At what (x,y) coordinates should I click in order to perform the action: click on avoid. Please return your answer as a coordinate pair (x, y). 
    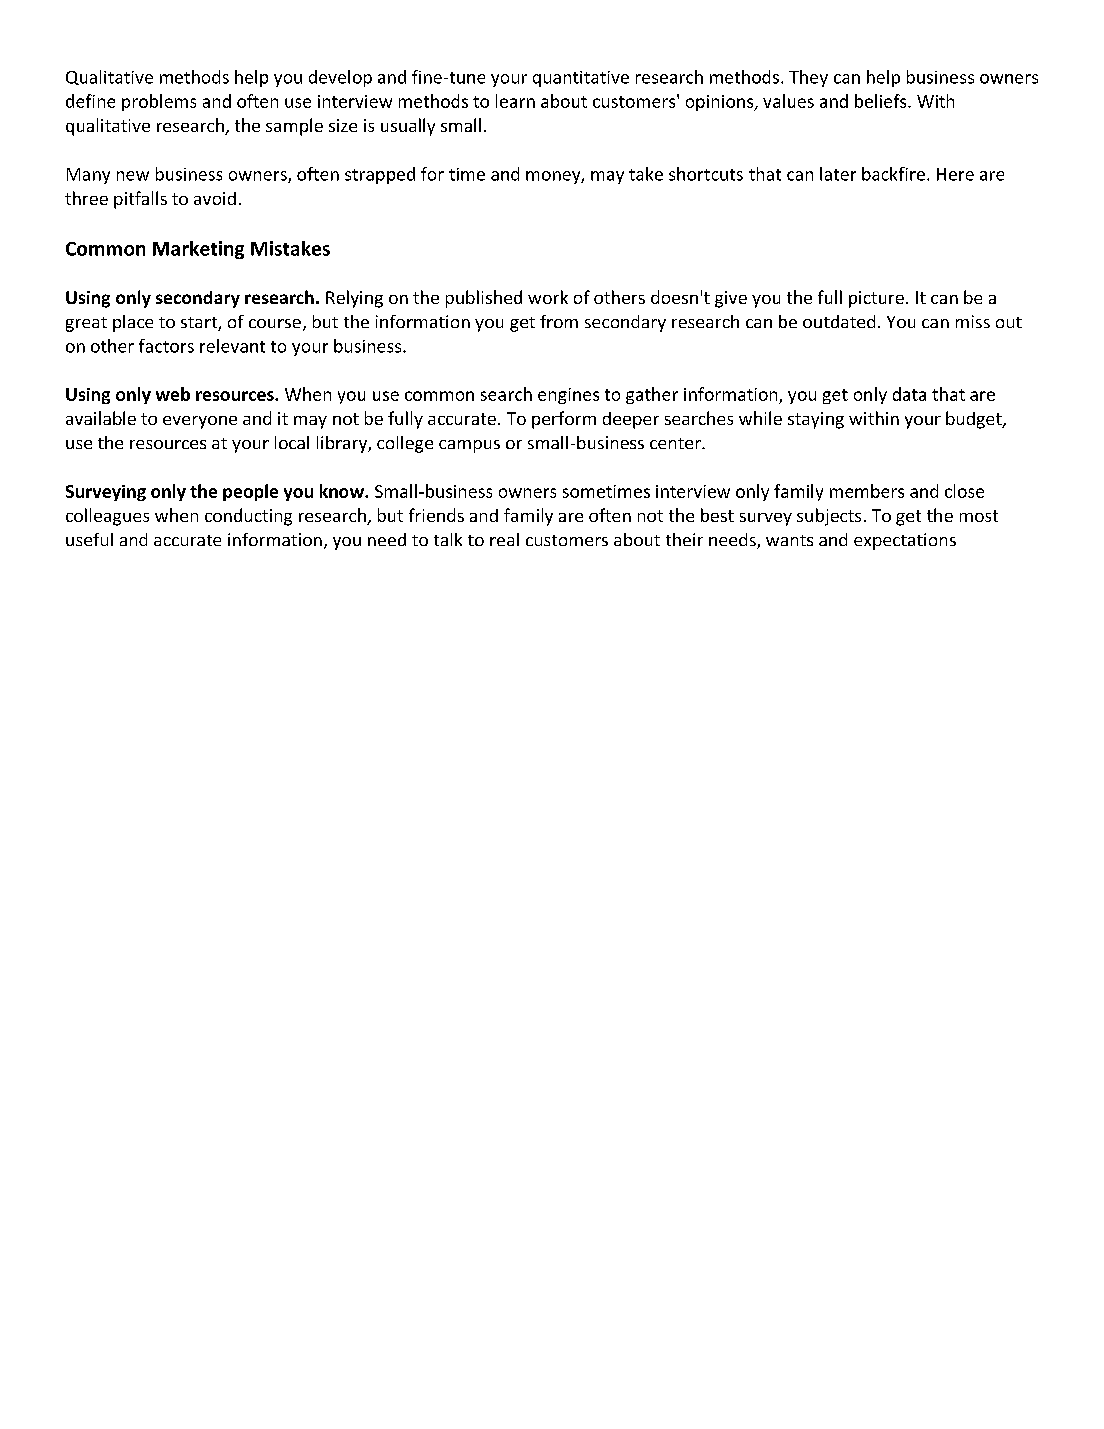
    Looking at the image, I should click on (215, 198).
